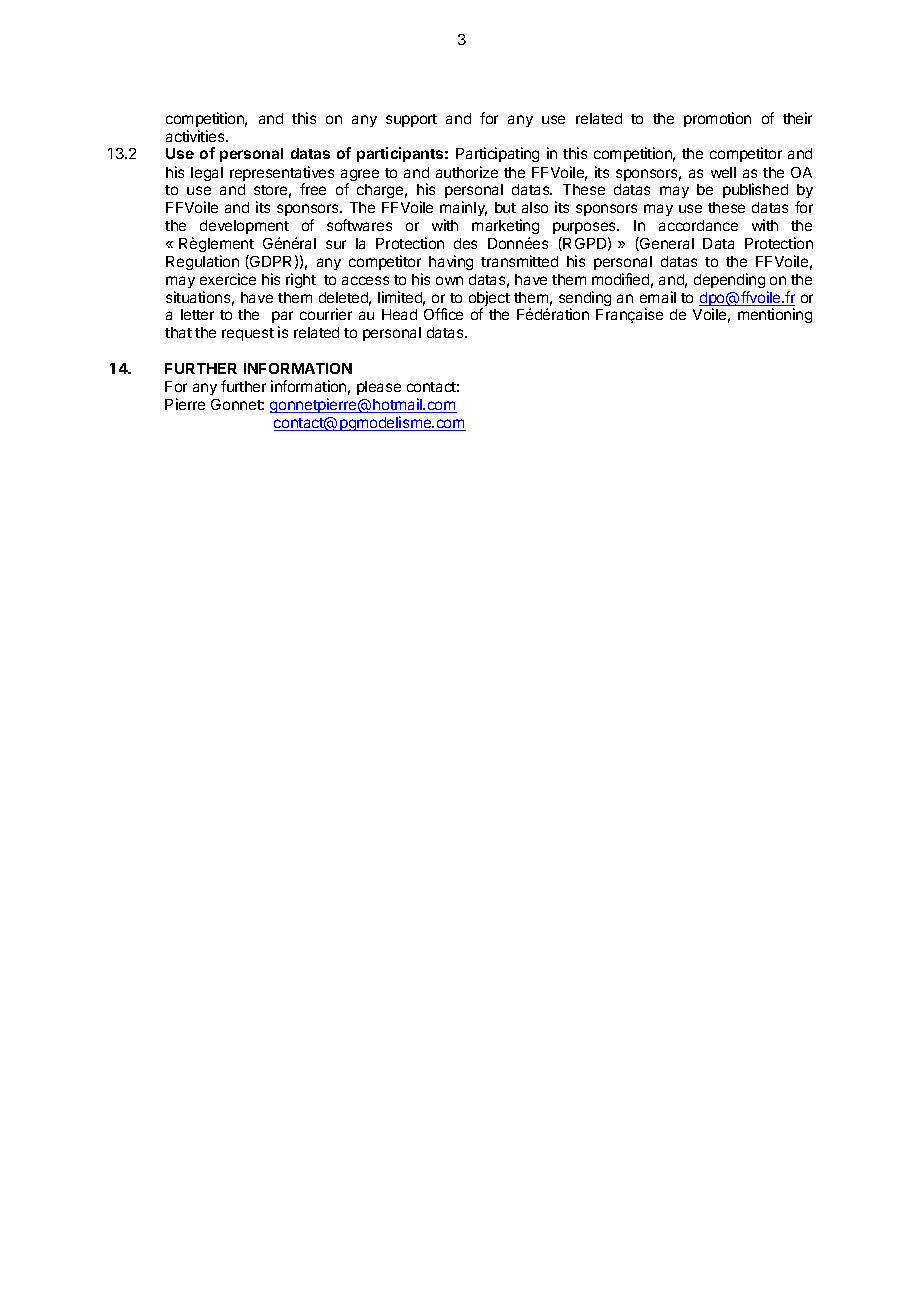 This document has width=924, height=1308. Describe the element at coordinates (717, 119) in the document. I see `promotion` at that location.
